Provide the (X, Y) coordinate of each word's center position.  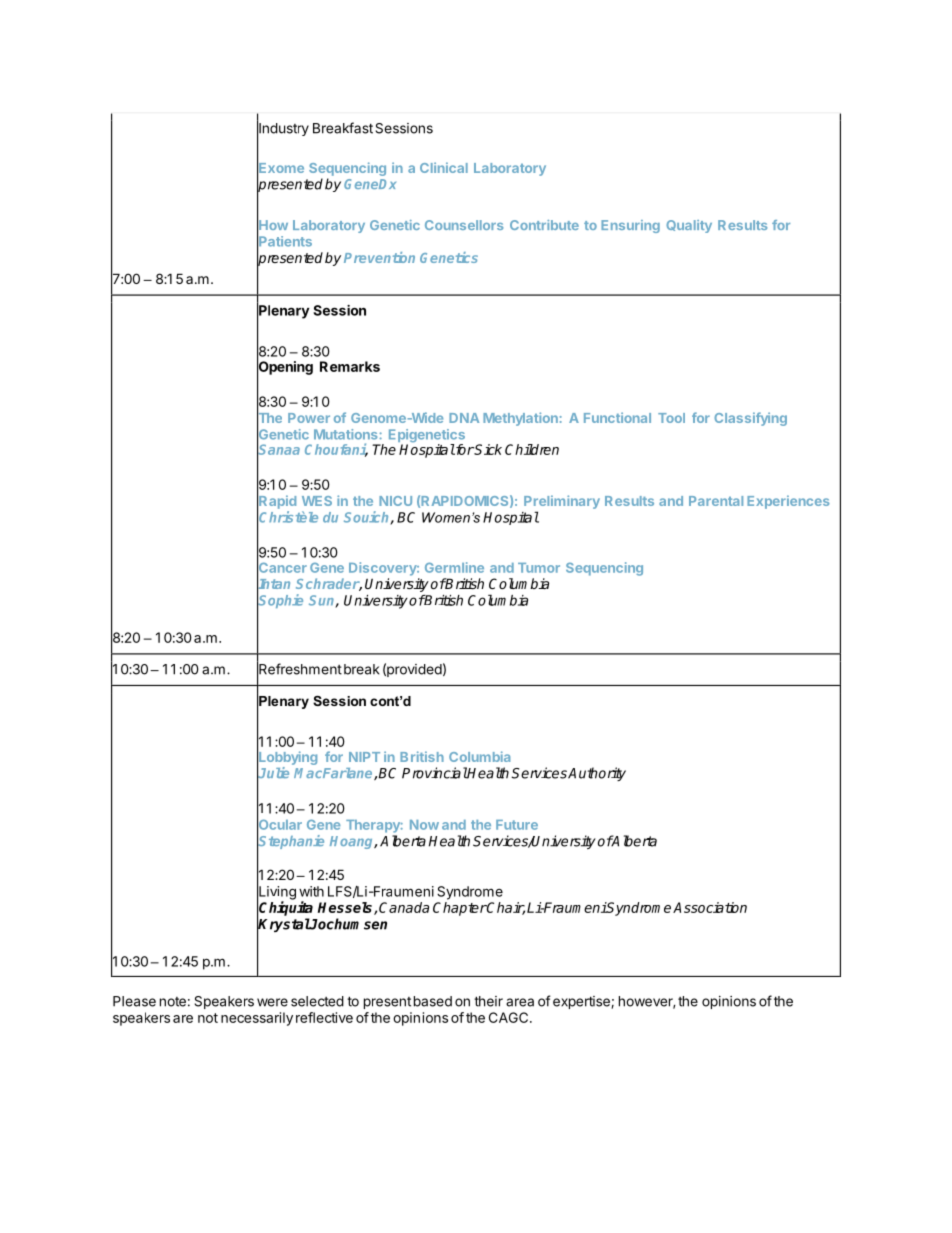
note (173, 1002)
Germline (454, 567)
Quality (689, 226)
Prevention (379, 257)
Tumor (539, 568)
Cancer (282, 567)
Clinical (444, 167)
